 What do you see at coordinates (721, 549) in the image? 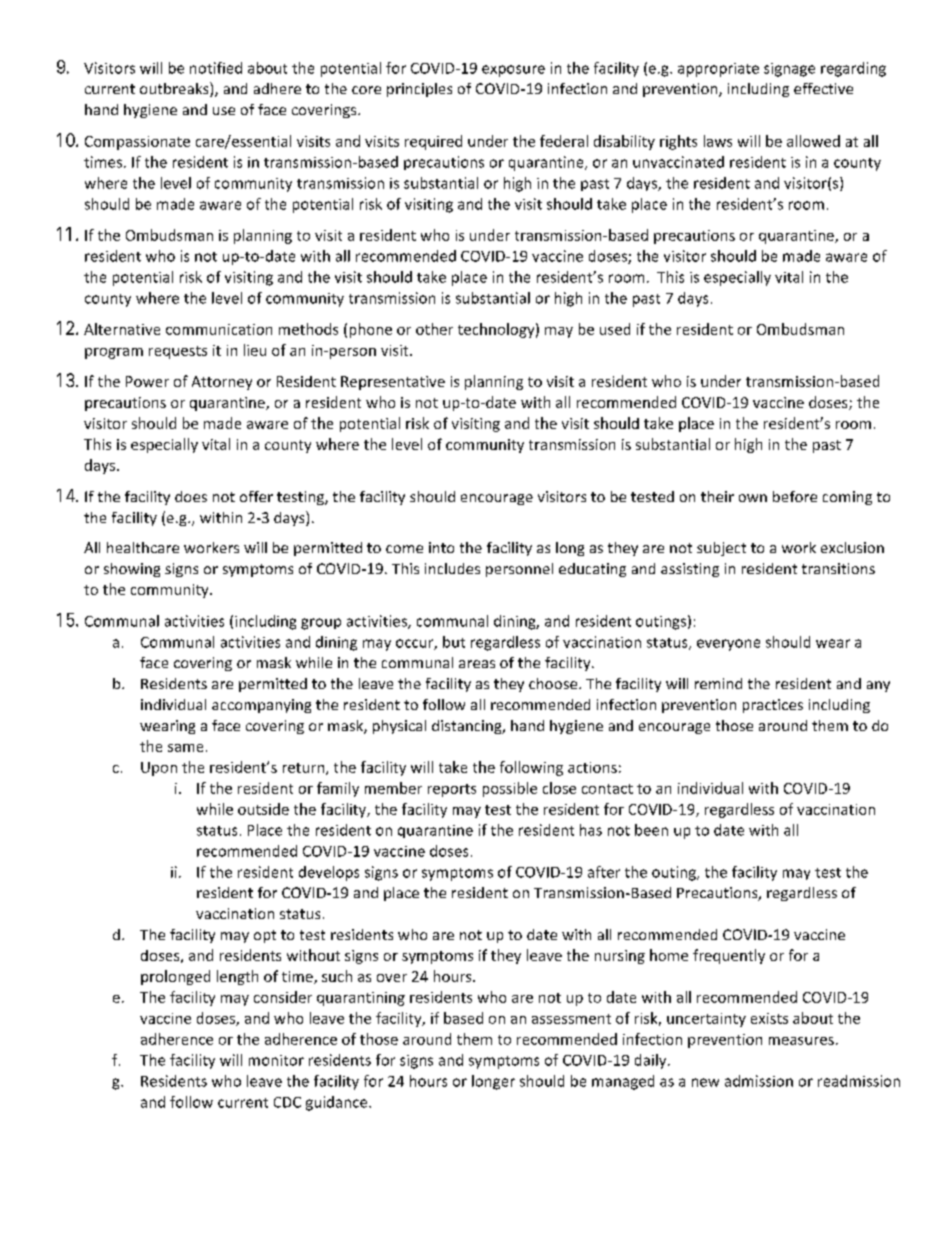
I see `subject` at bounding box center [721, 549].
